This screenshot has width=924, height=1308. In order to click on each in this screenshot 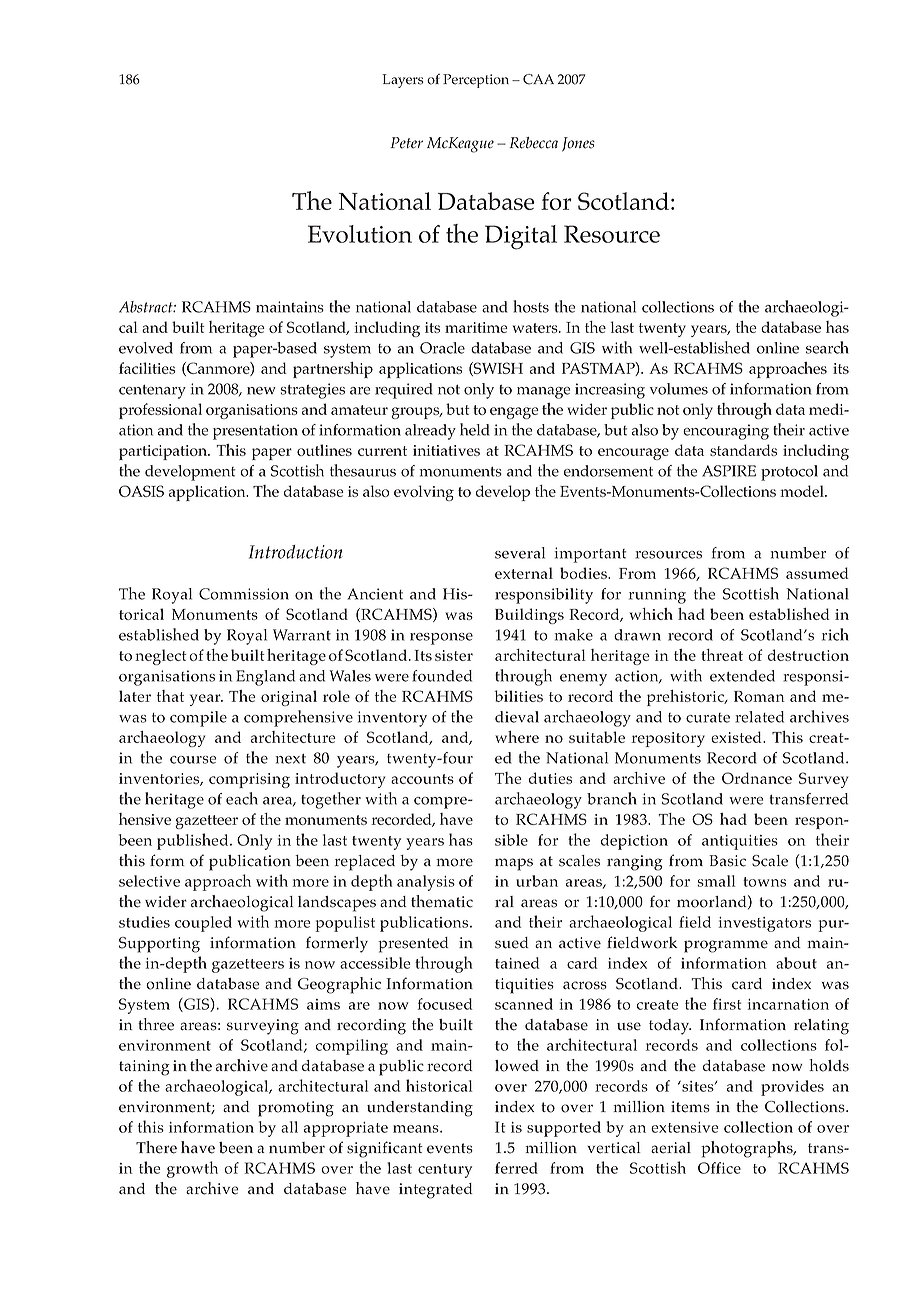, I will do `click(242, 798)`.
